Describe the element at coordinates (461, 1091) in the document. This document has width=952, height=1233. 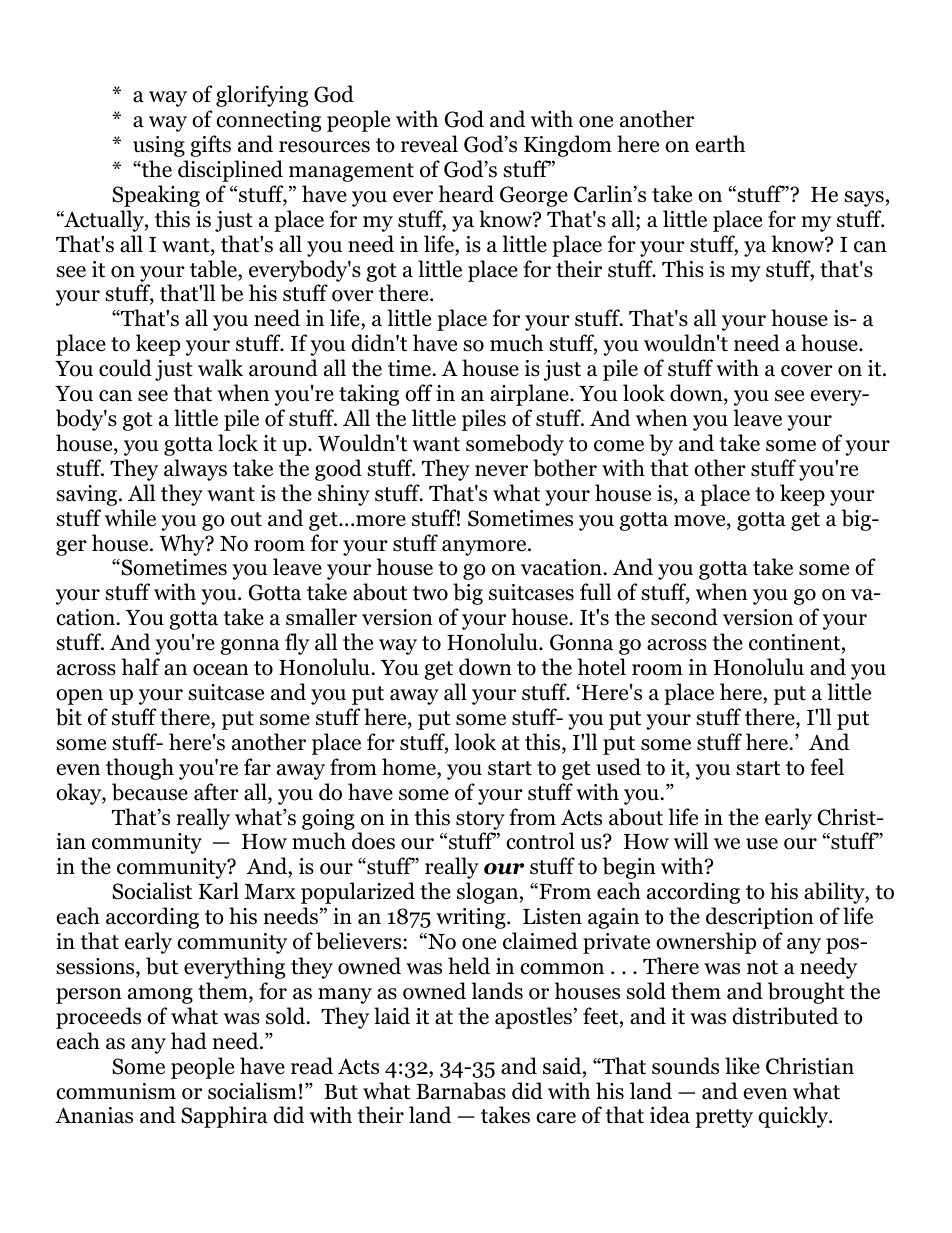
I see `Barnabas` at that location.
